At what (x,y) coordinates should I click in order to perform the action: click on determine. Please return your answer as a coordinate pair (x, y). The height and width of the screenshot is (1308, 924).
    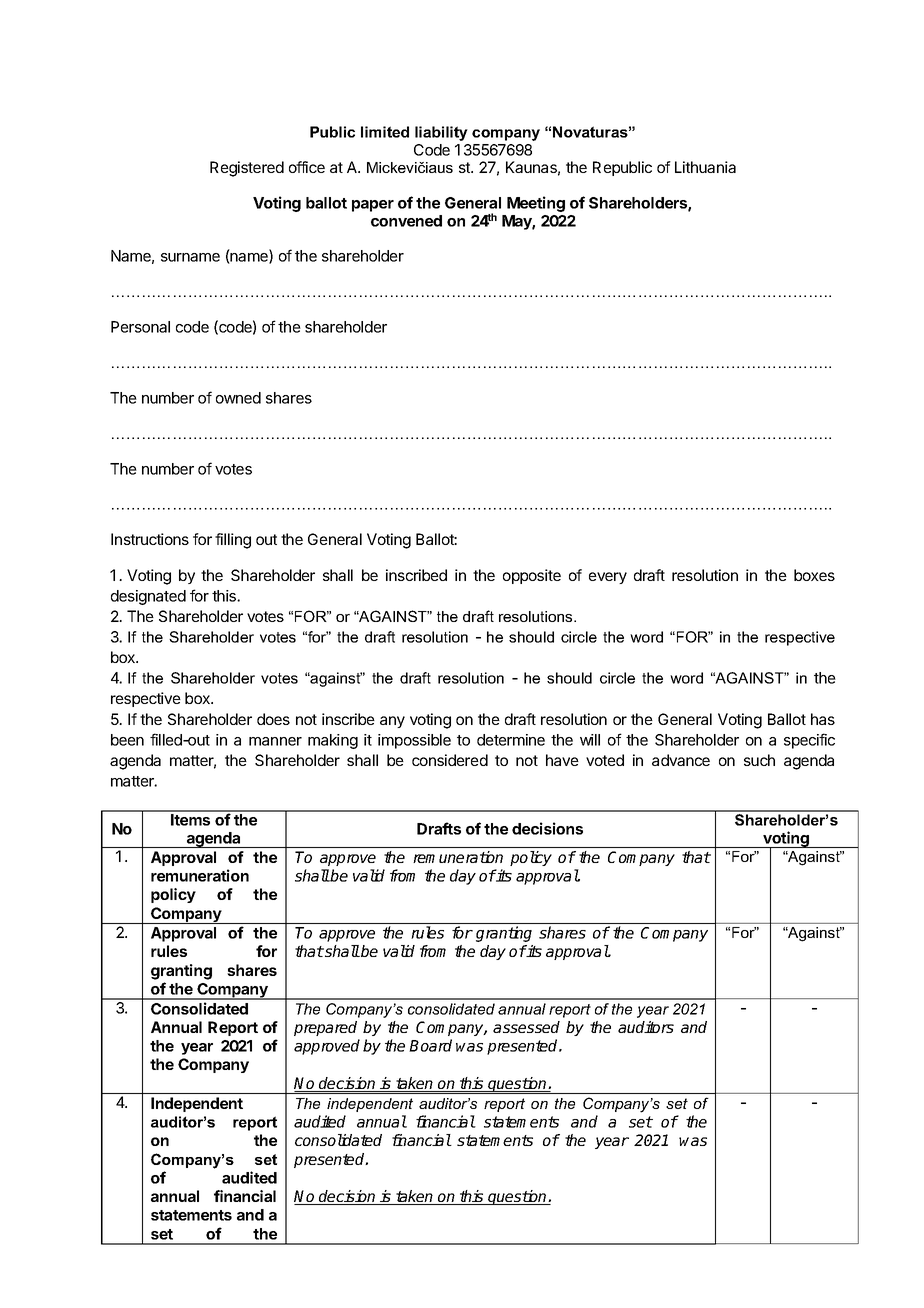
    Looking at the image, I should click on (511, 740).
